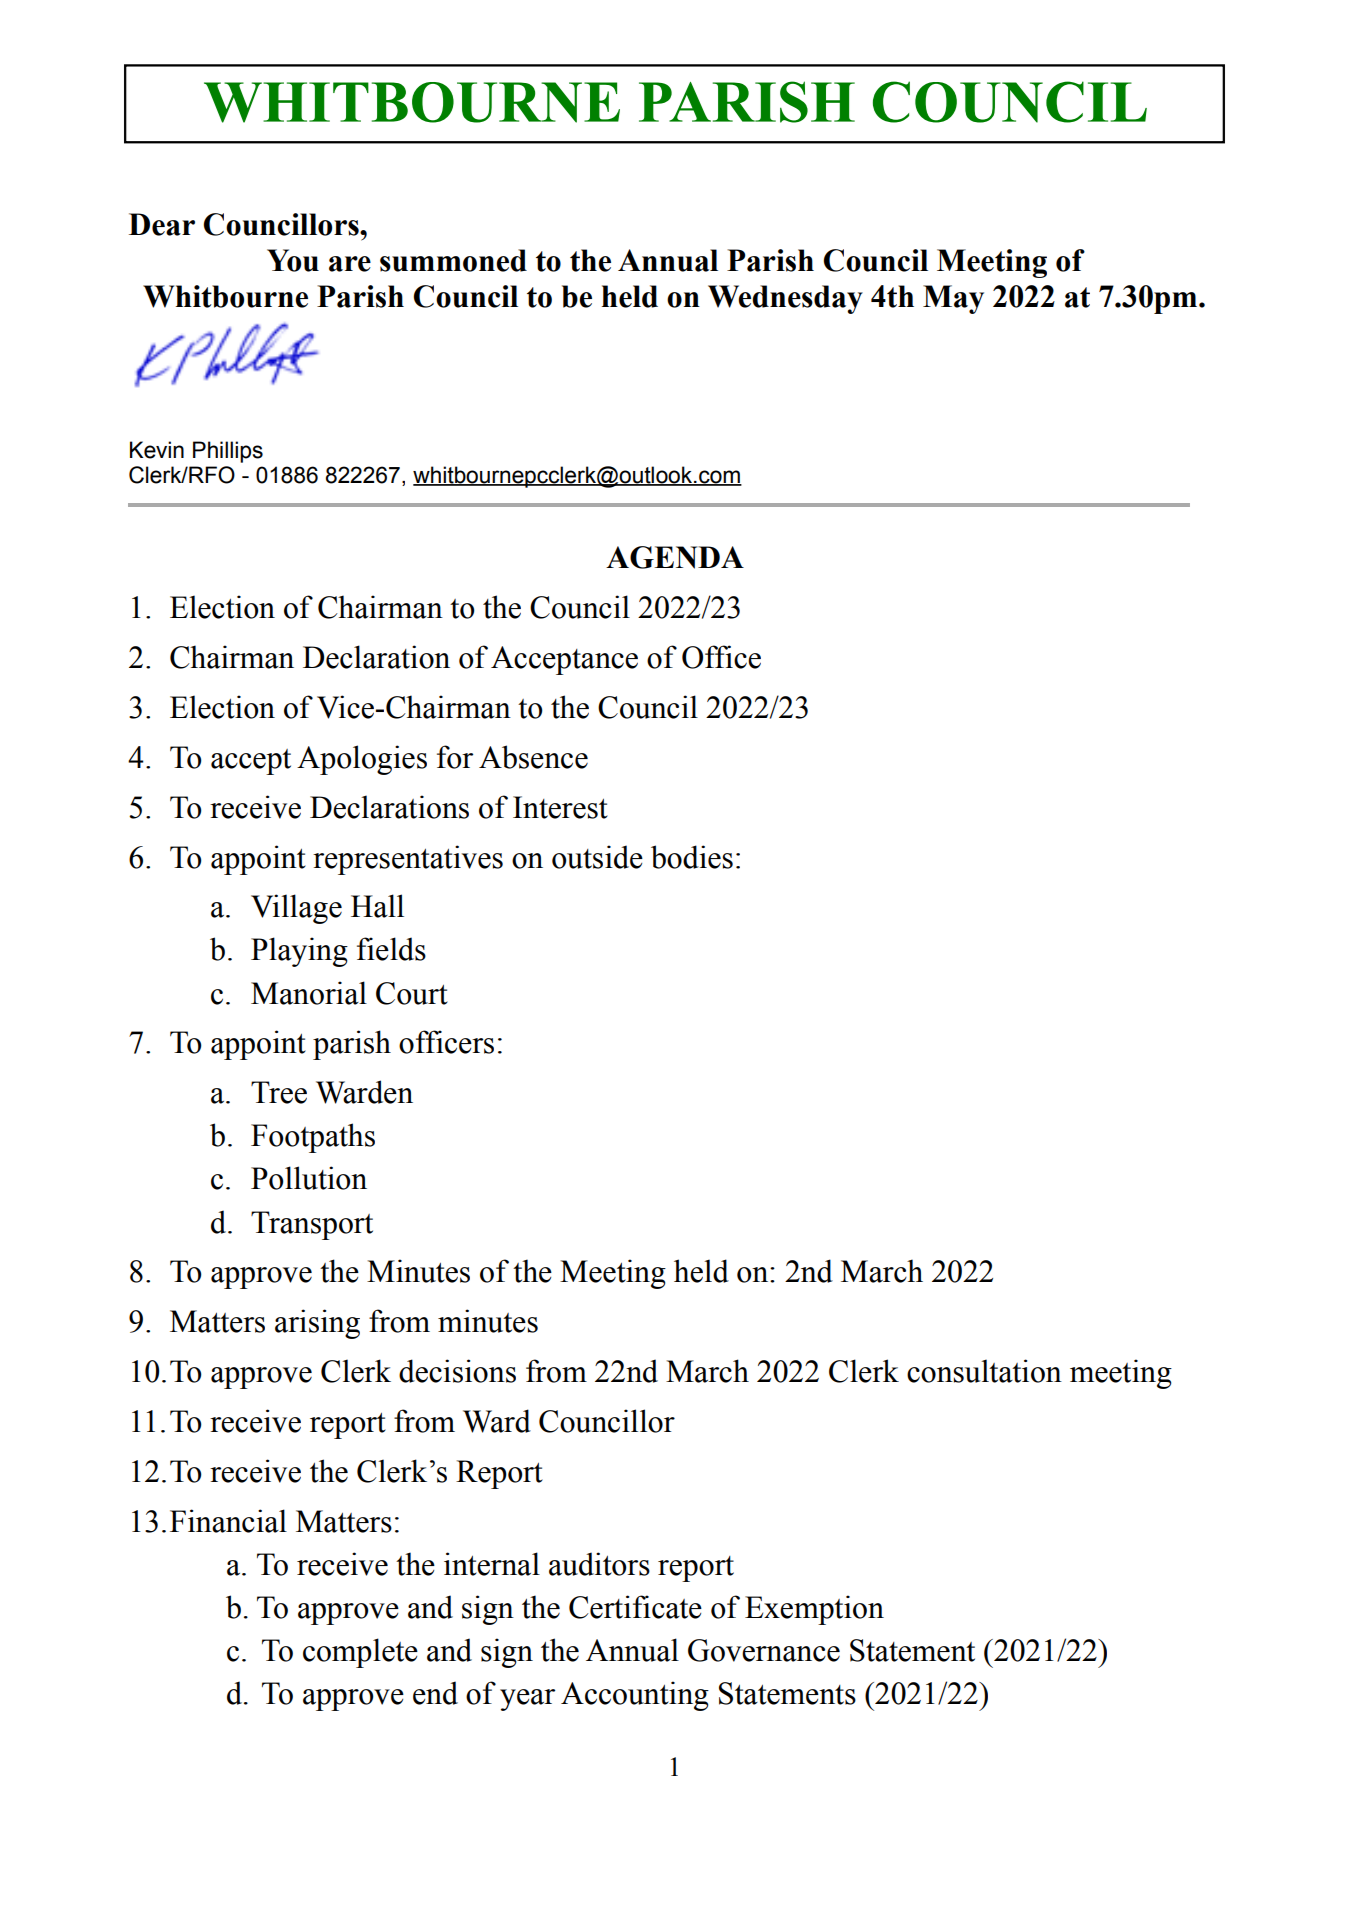 The width and height of the document is (1349, 1909). Describe the element at coordinates (814, 1610) in the document. I see `Exemption` at that location.
